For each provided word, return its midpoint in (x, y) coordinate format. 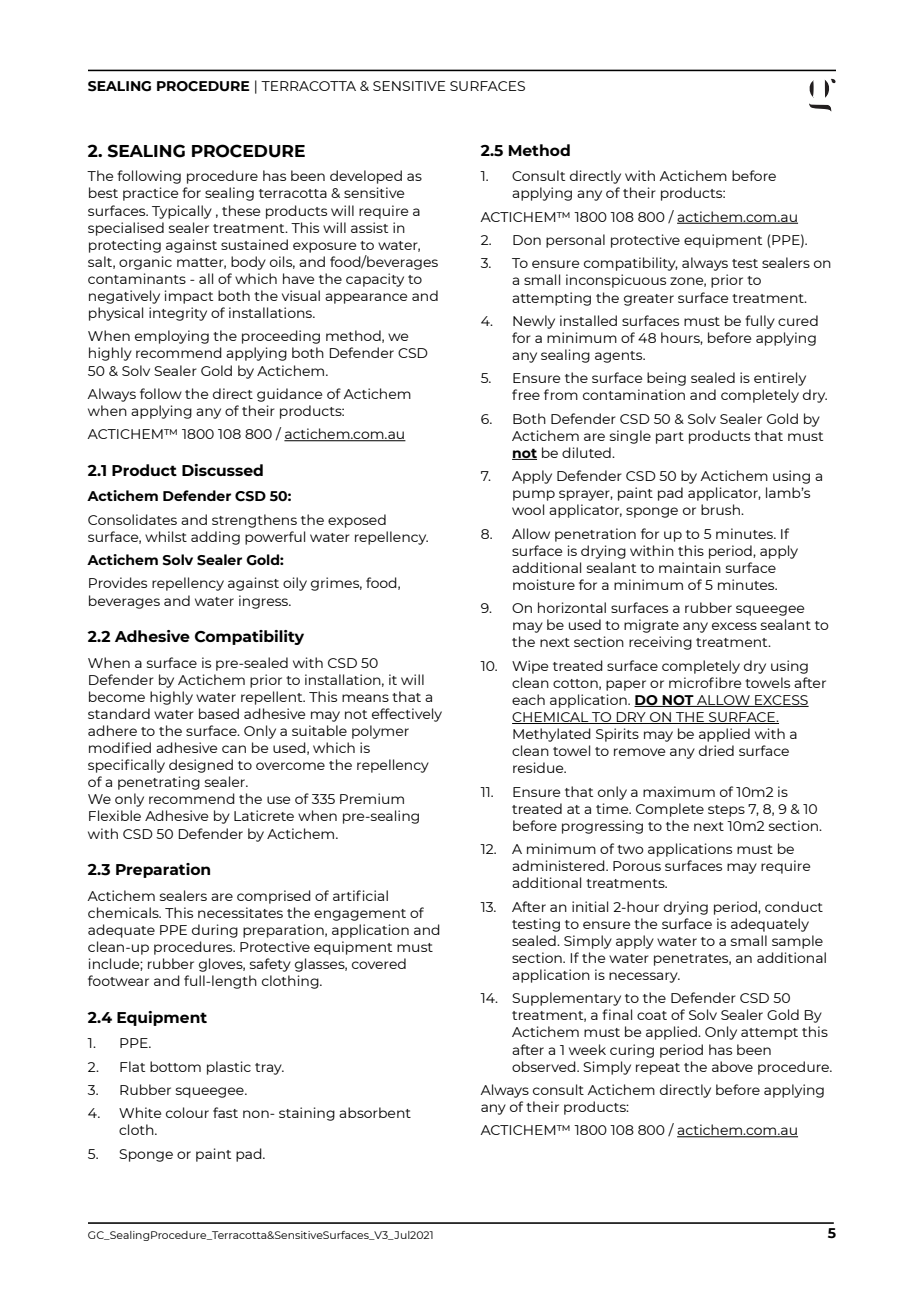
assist (369, 227)
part (670, 438)
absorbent (375, 1112)
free (526, 394)
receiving (660, 643)
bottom (175, 1066)
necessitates (240, 912)
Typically (182, 212)
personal (575, 241)
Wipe (530, 667)
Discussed (222, 470)
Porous (637, 866)
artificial (360, 895)
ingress (264, 602)
